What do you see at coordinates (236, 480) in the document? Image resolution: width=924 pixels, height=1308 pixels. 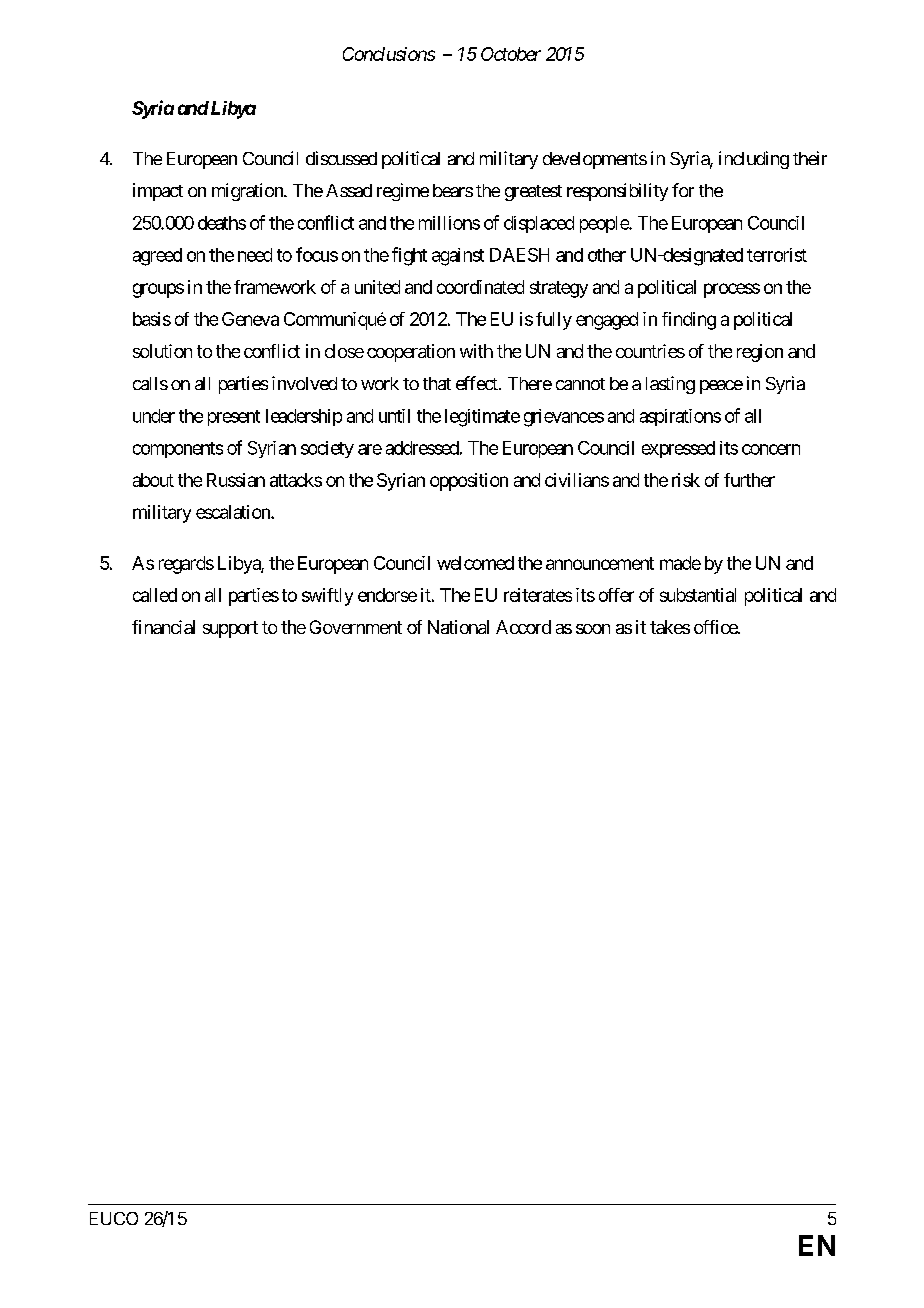 I see `Russian` at bounding box center [236, 480].
